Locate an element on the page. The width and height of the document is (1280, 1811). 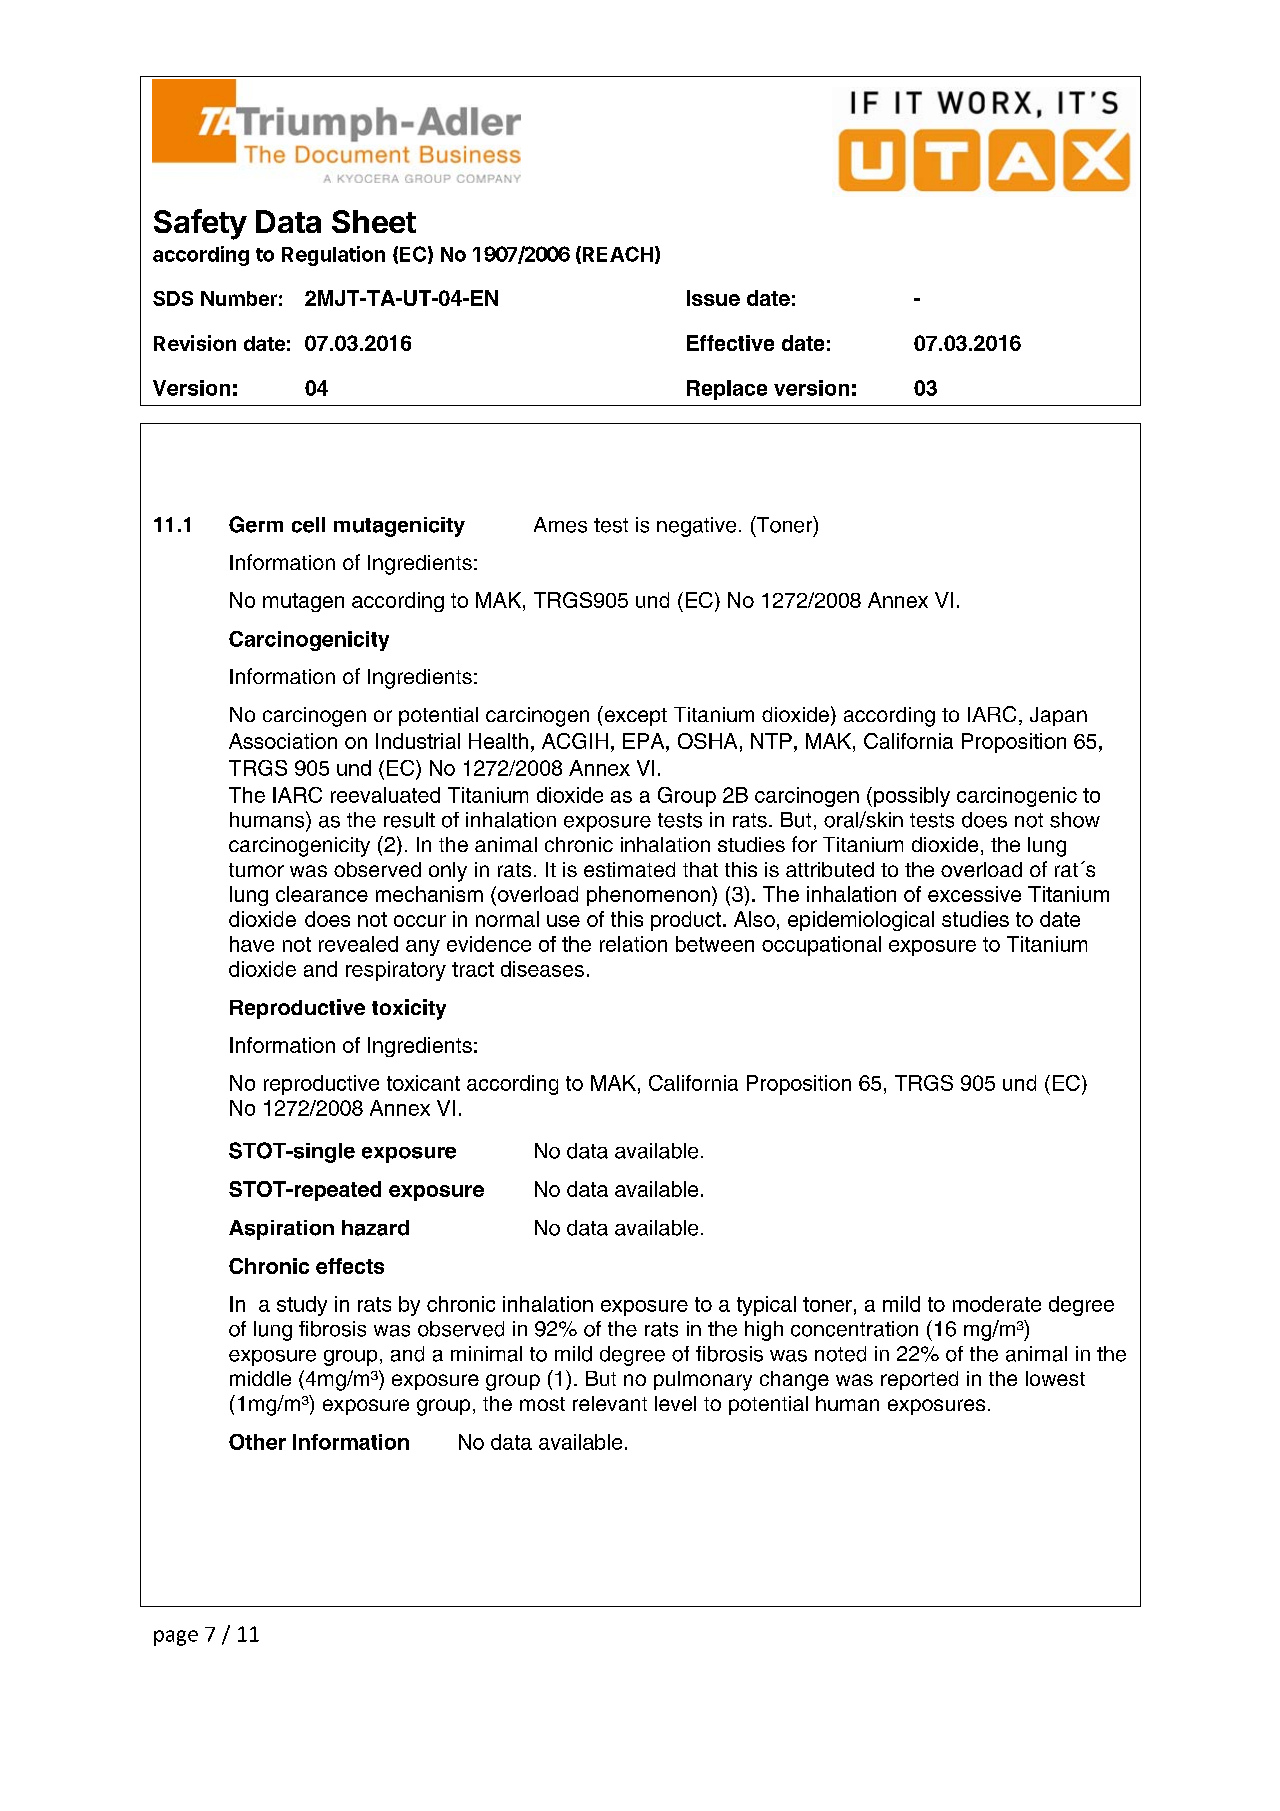
relevant is located at coordinates (610, 1403).
